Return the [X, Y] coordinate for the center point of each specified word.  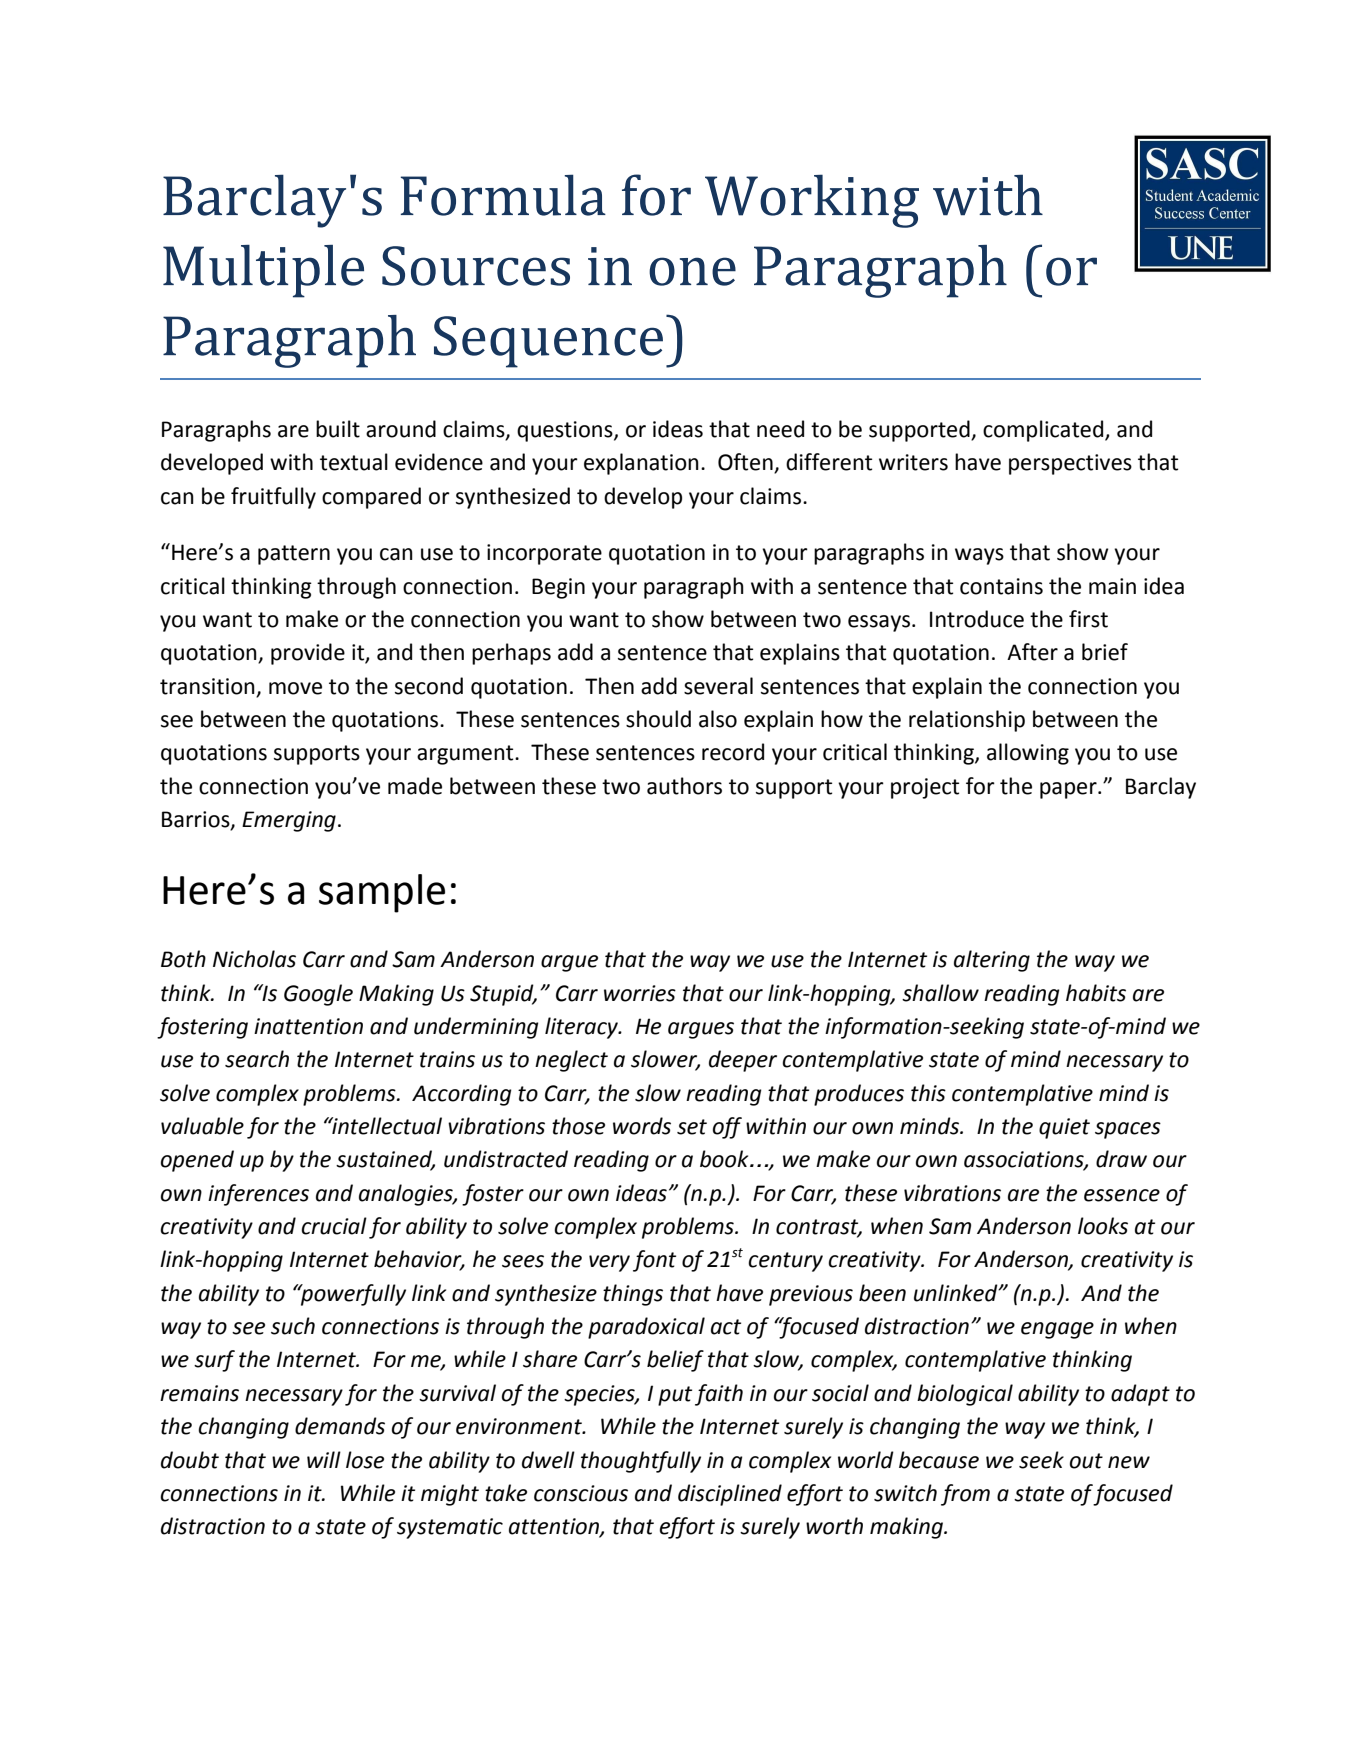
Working [812, 201]
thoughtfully [641, 1462]
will [324, 1459]
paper [1069, 790]
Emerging [289, 821]
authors [684, 786]
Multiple [263, 271]
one [692, 271]
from [965, 1495]
